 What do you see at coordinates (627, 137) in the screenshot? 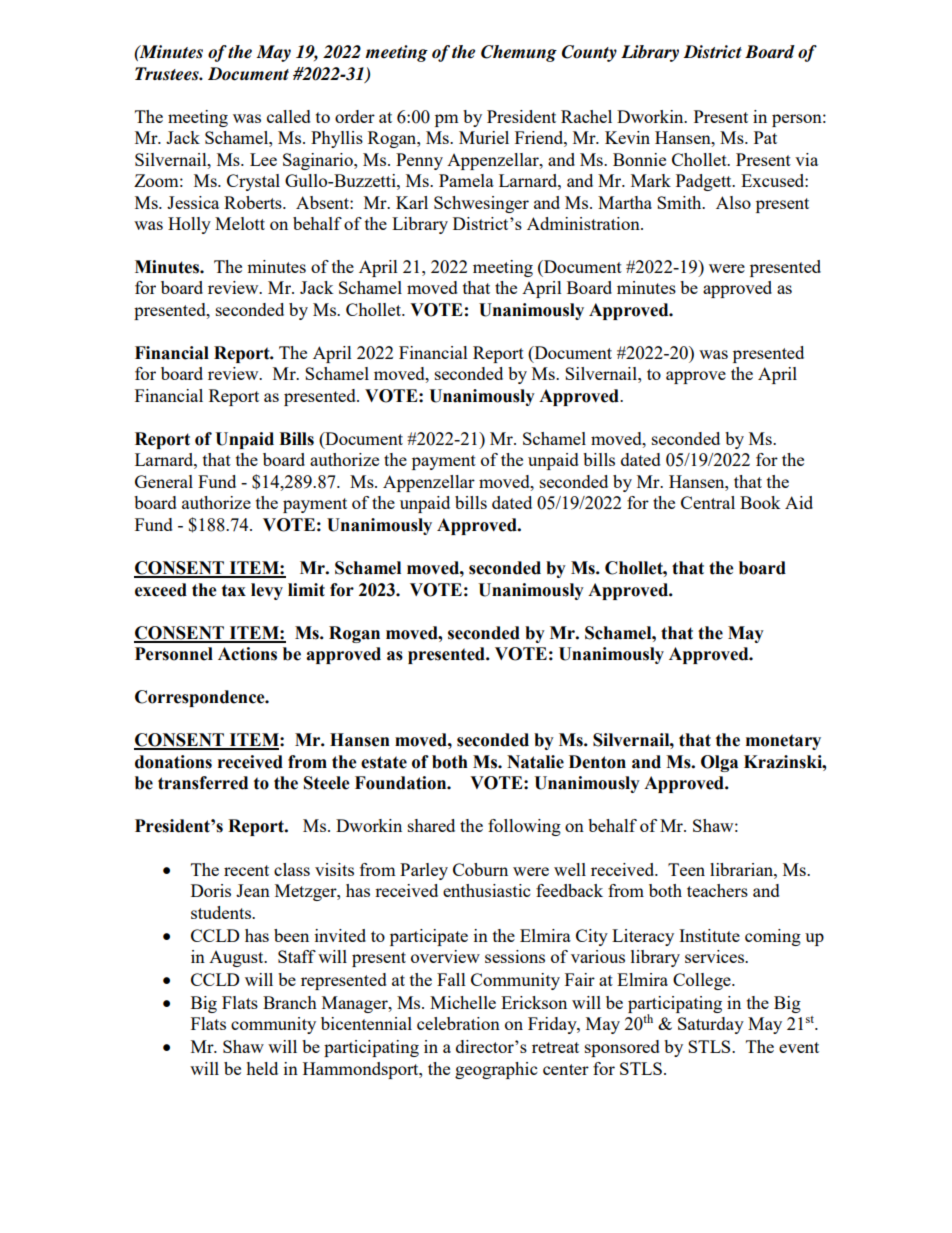
I see `Kevin` at bounding box center [627, 137].
